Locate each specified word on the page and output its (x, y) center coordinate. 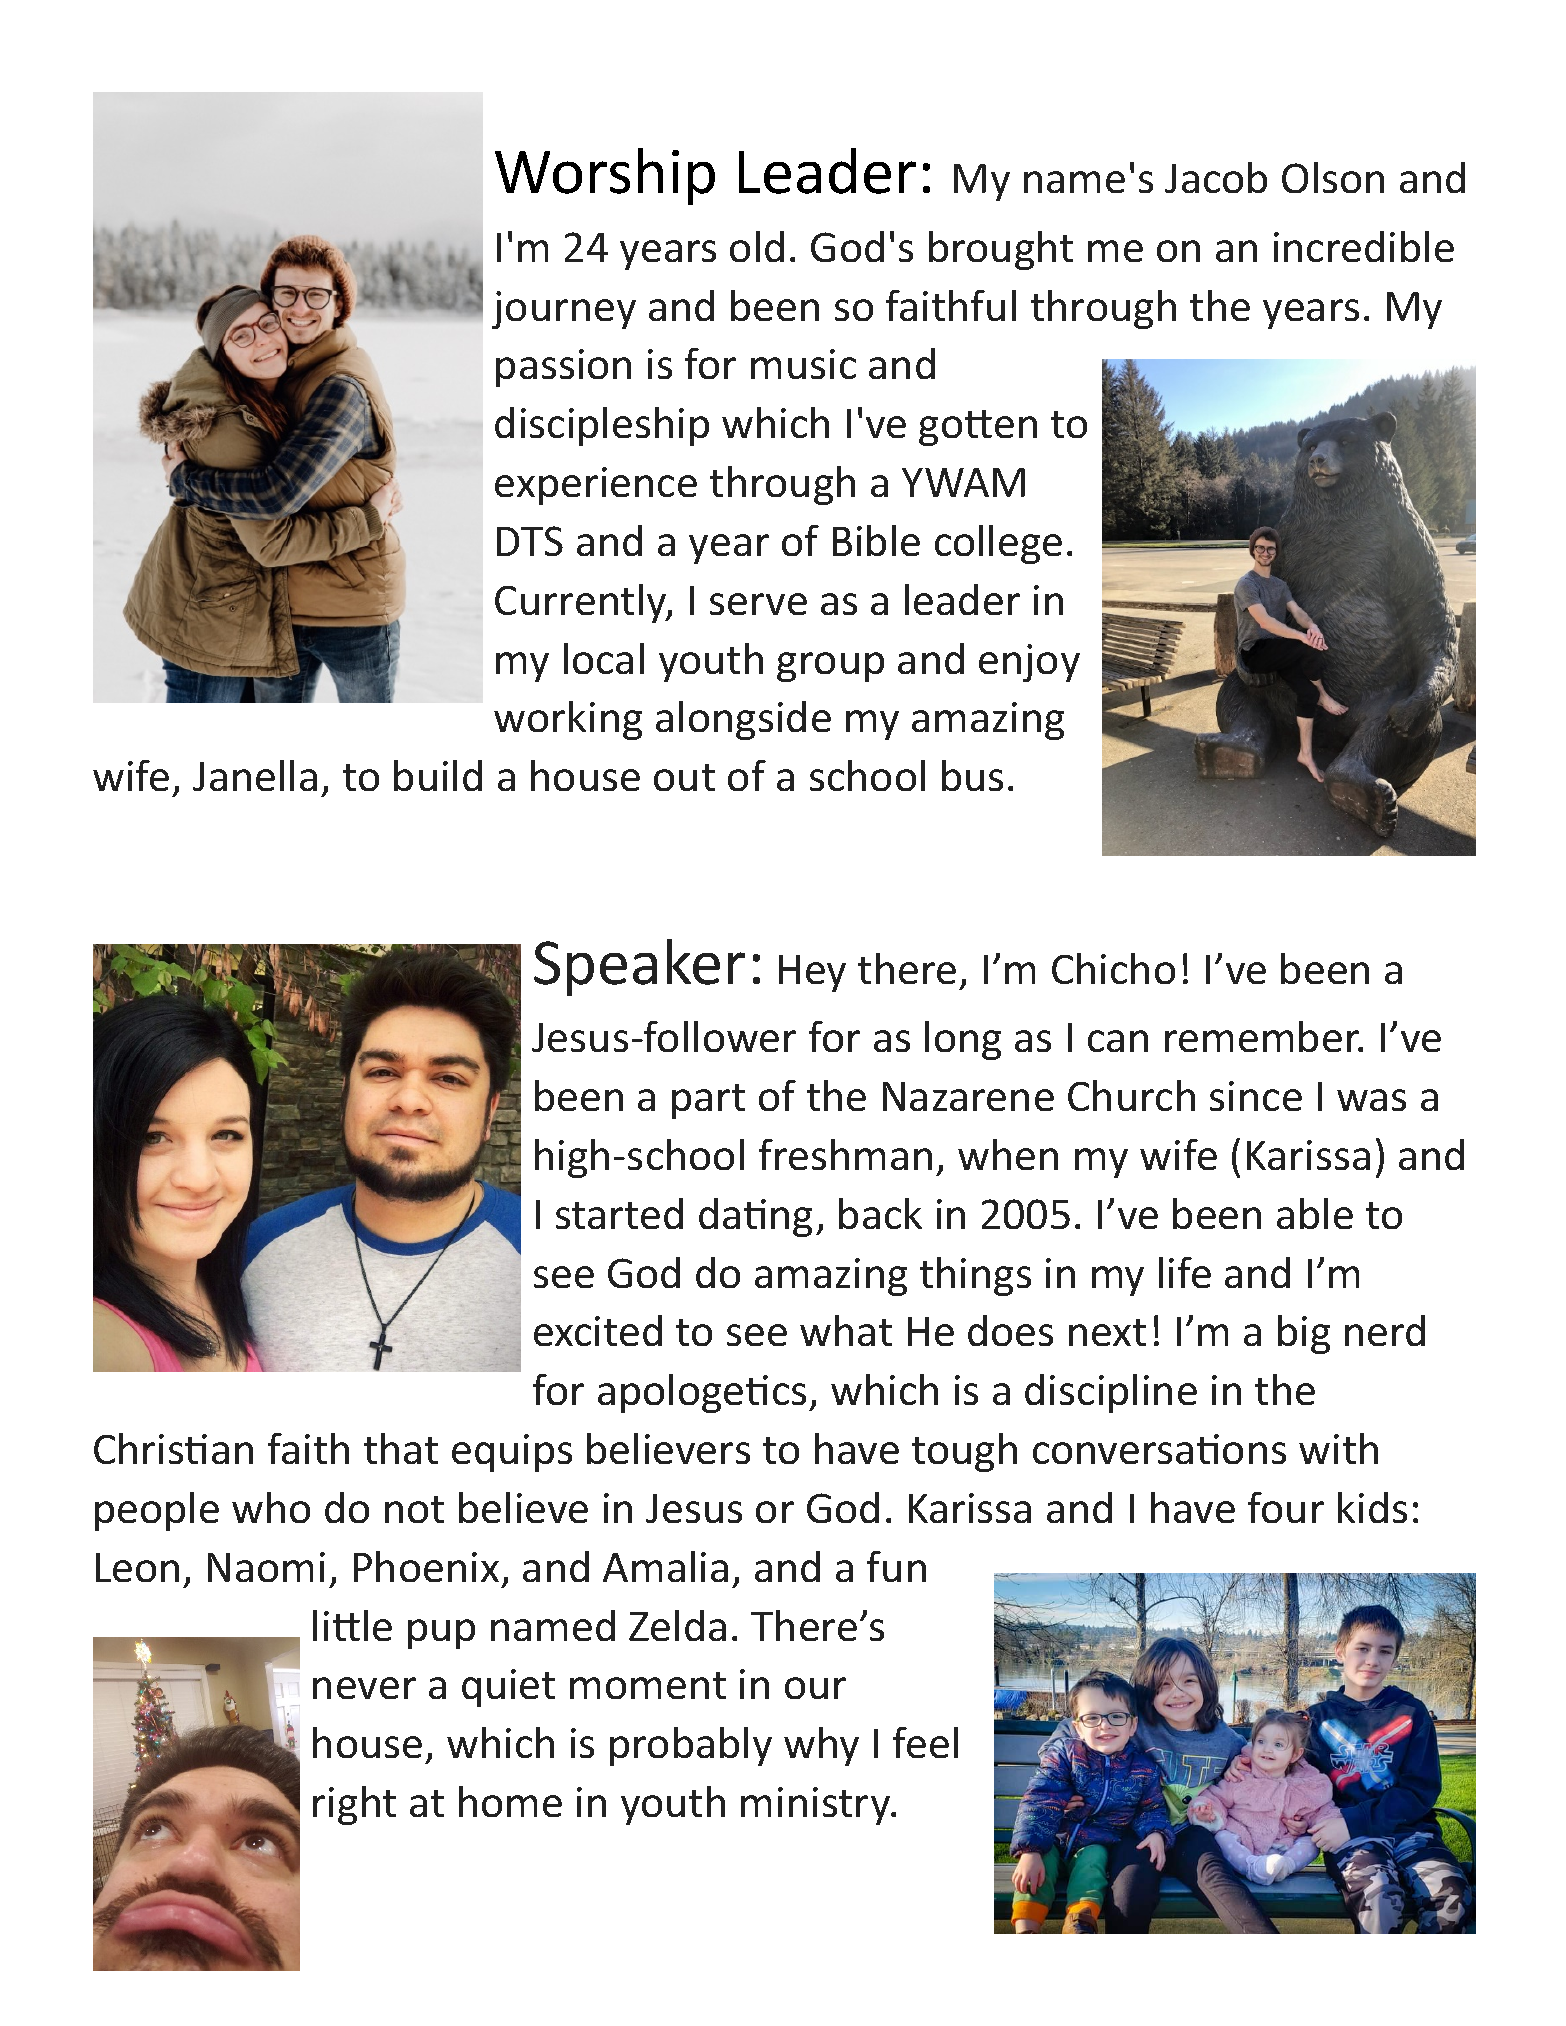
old (757, 246)
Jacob (1216, 177)
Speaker (639, 967)
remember (1263, 1036)
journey (564, 310)
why (821, 1746)
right (354, 1805)
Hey (812, 973)
